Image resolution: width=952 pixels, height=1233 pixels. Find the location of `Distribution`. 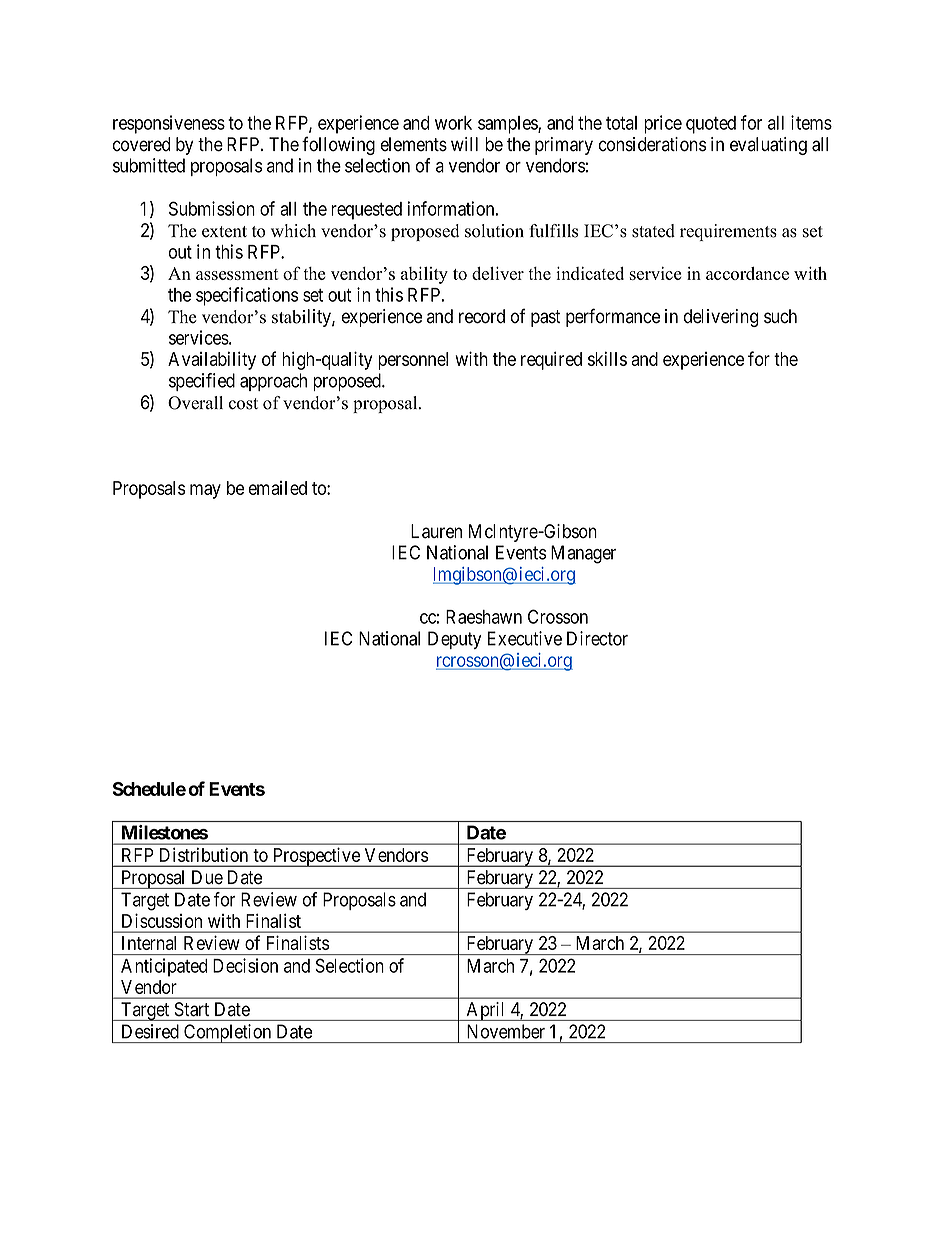

Distribution is located at coordinates (204, 855).
